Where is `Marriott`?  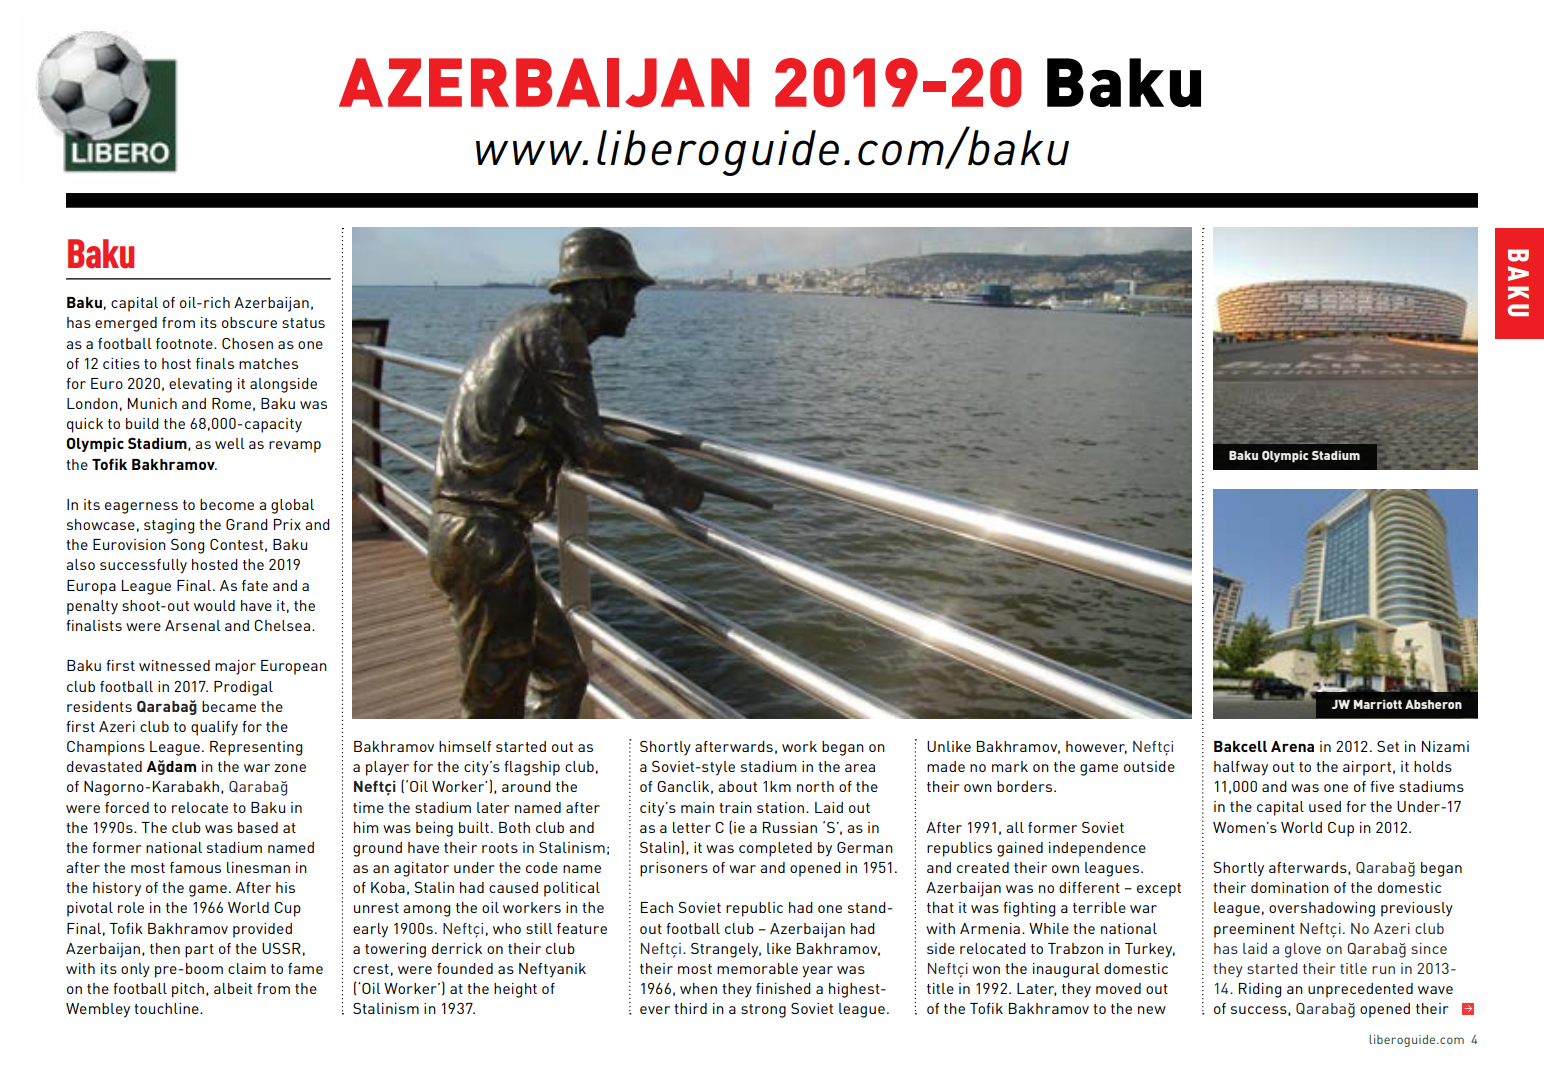
Marriott is located at coordinates (1377, 704).
